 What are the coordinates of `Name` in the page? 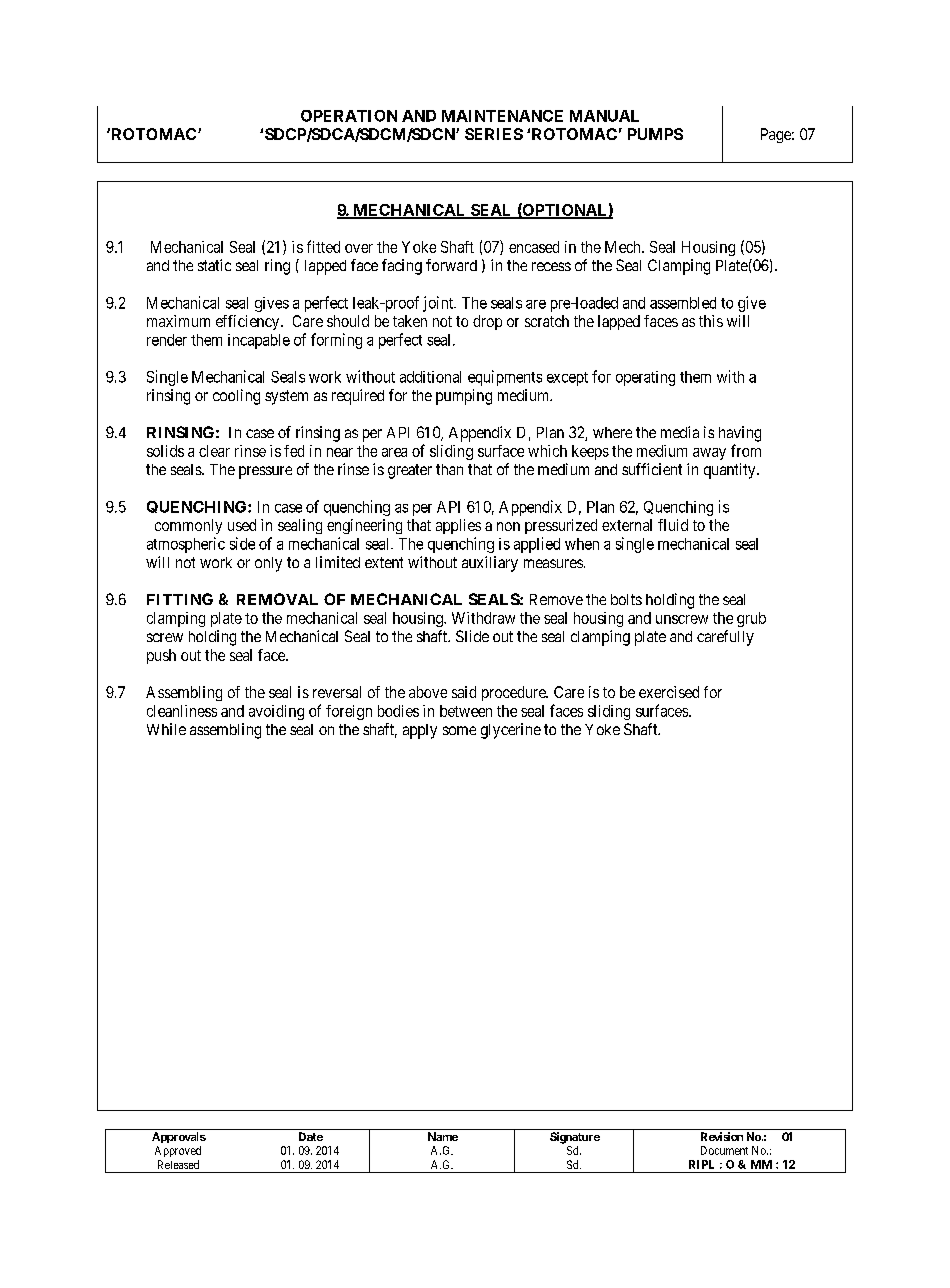 It's located at (443, 1136).
